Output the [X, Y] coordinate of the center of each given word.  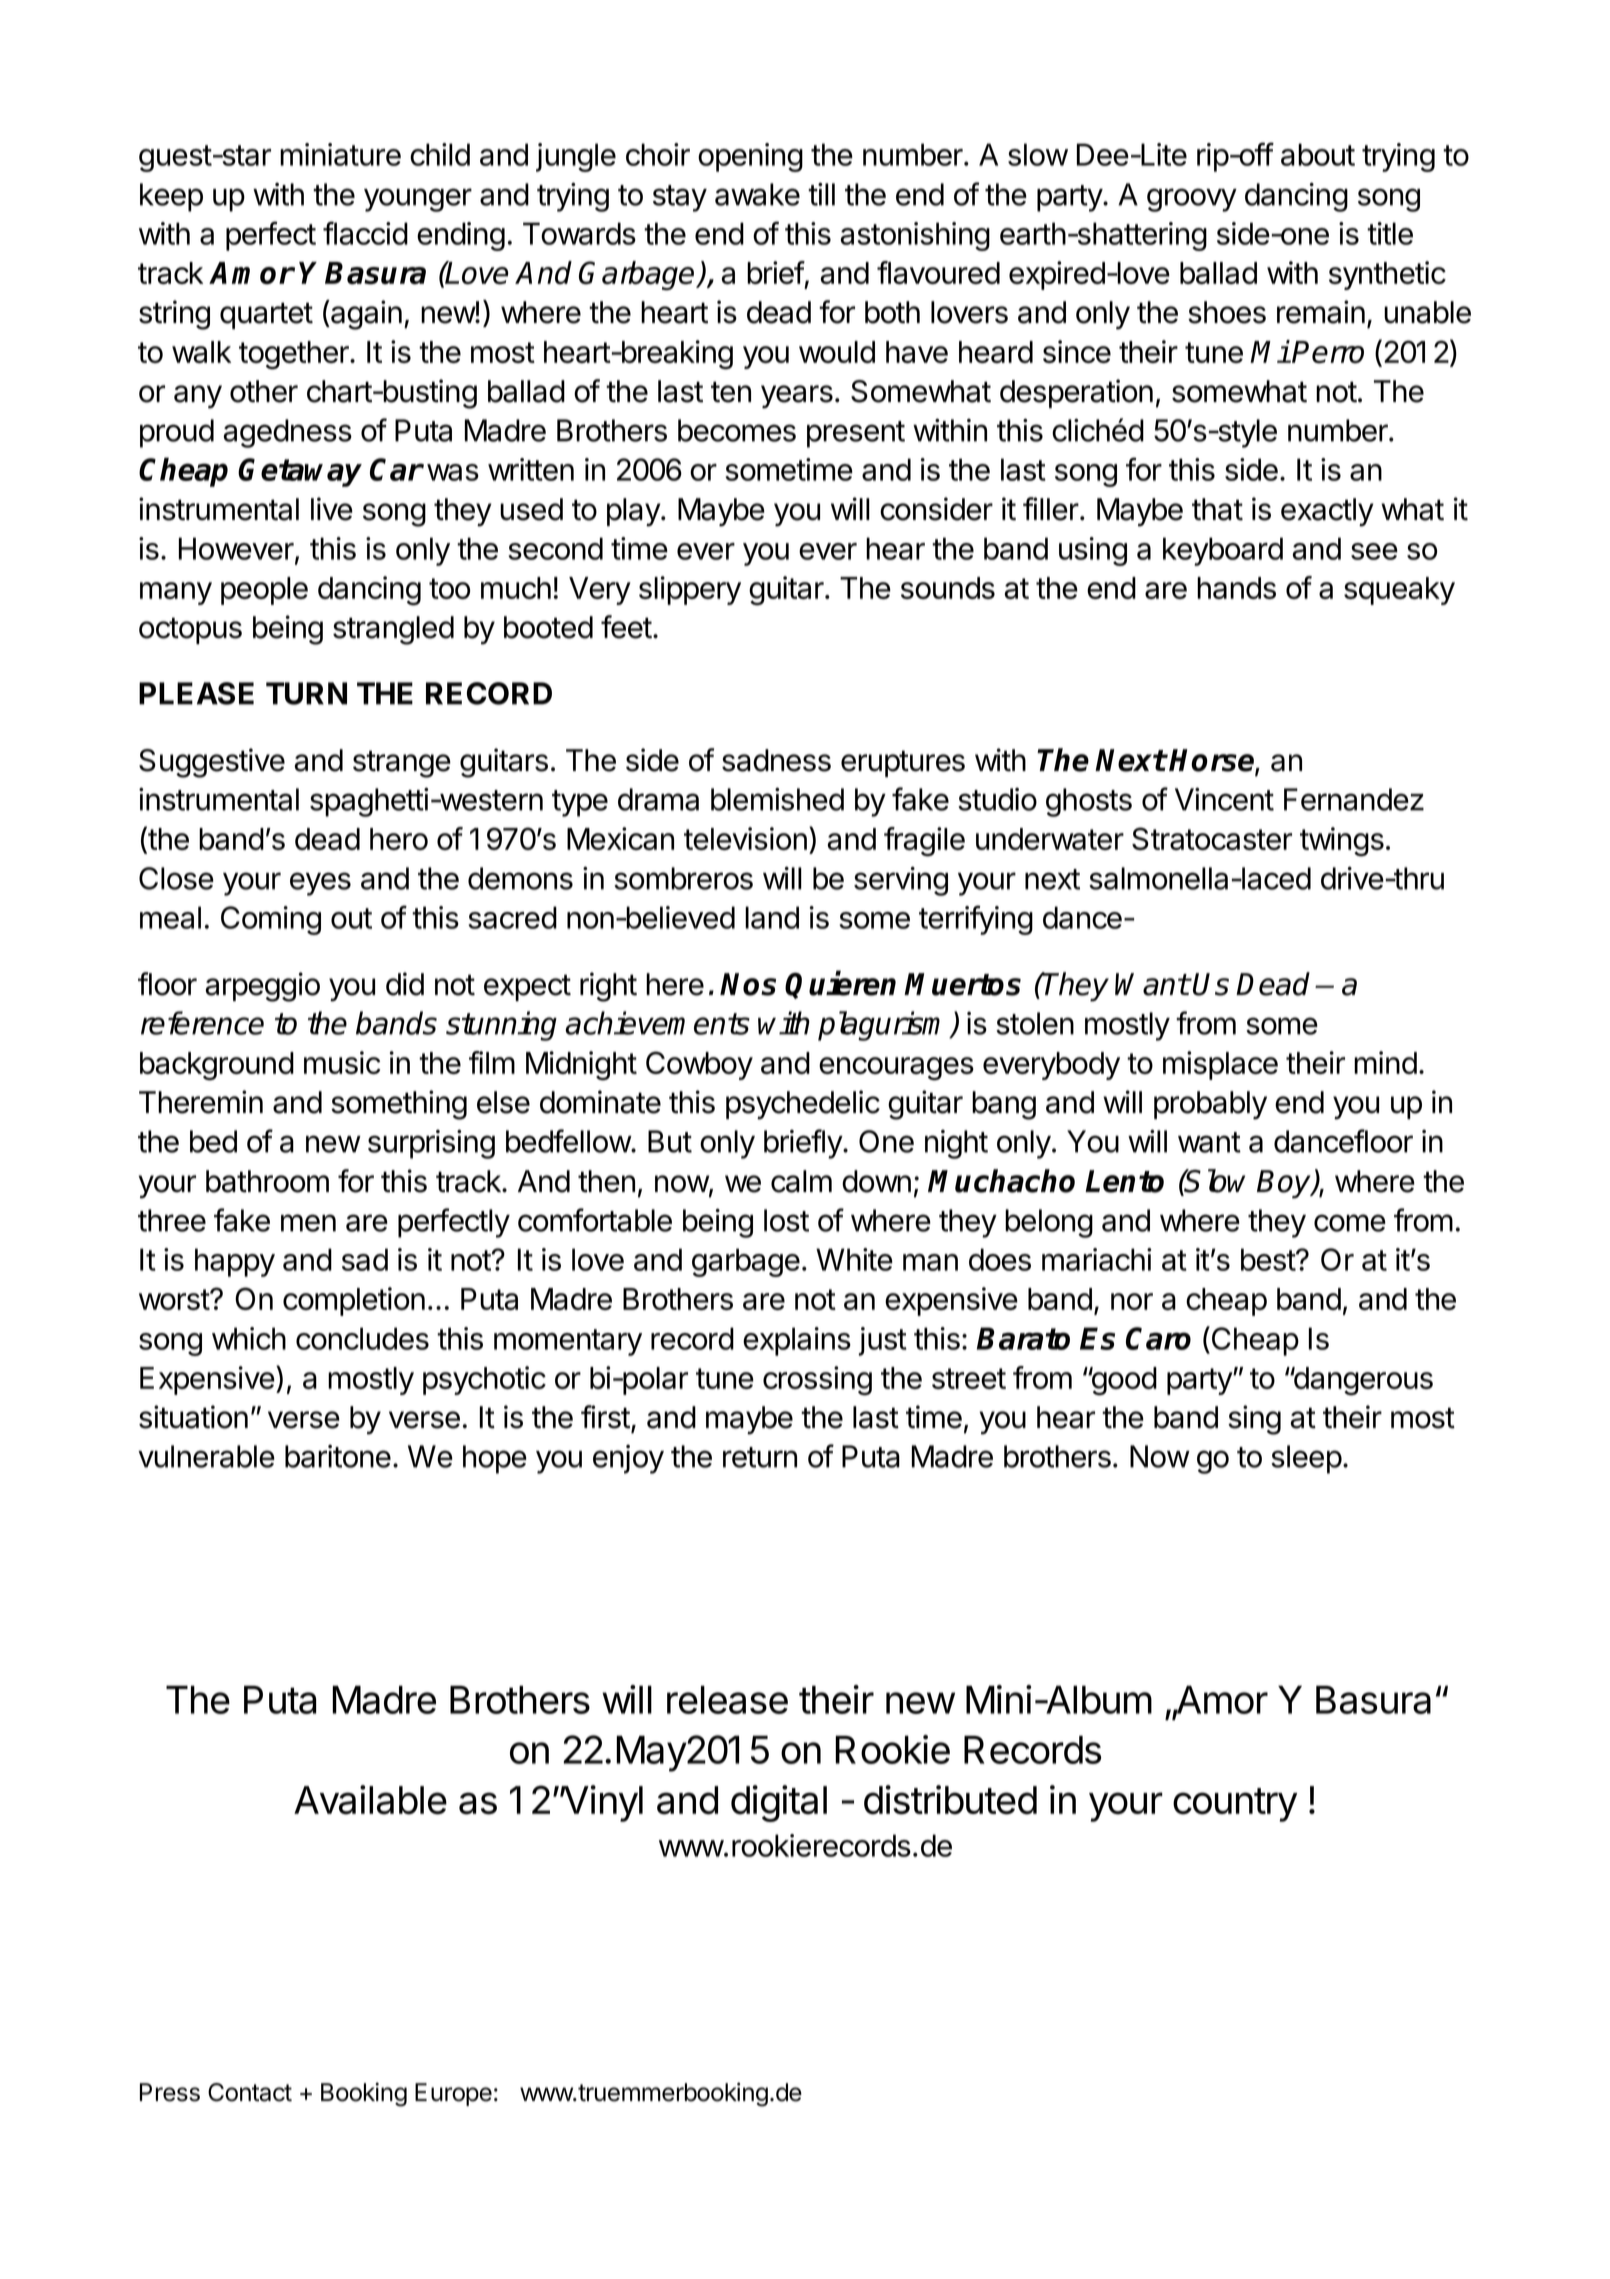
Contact [250, 2092]
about [1318, 154]
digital [779, 1803]
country [1235, 1805]
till [821, 194]
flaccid [365, 233]
